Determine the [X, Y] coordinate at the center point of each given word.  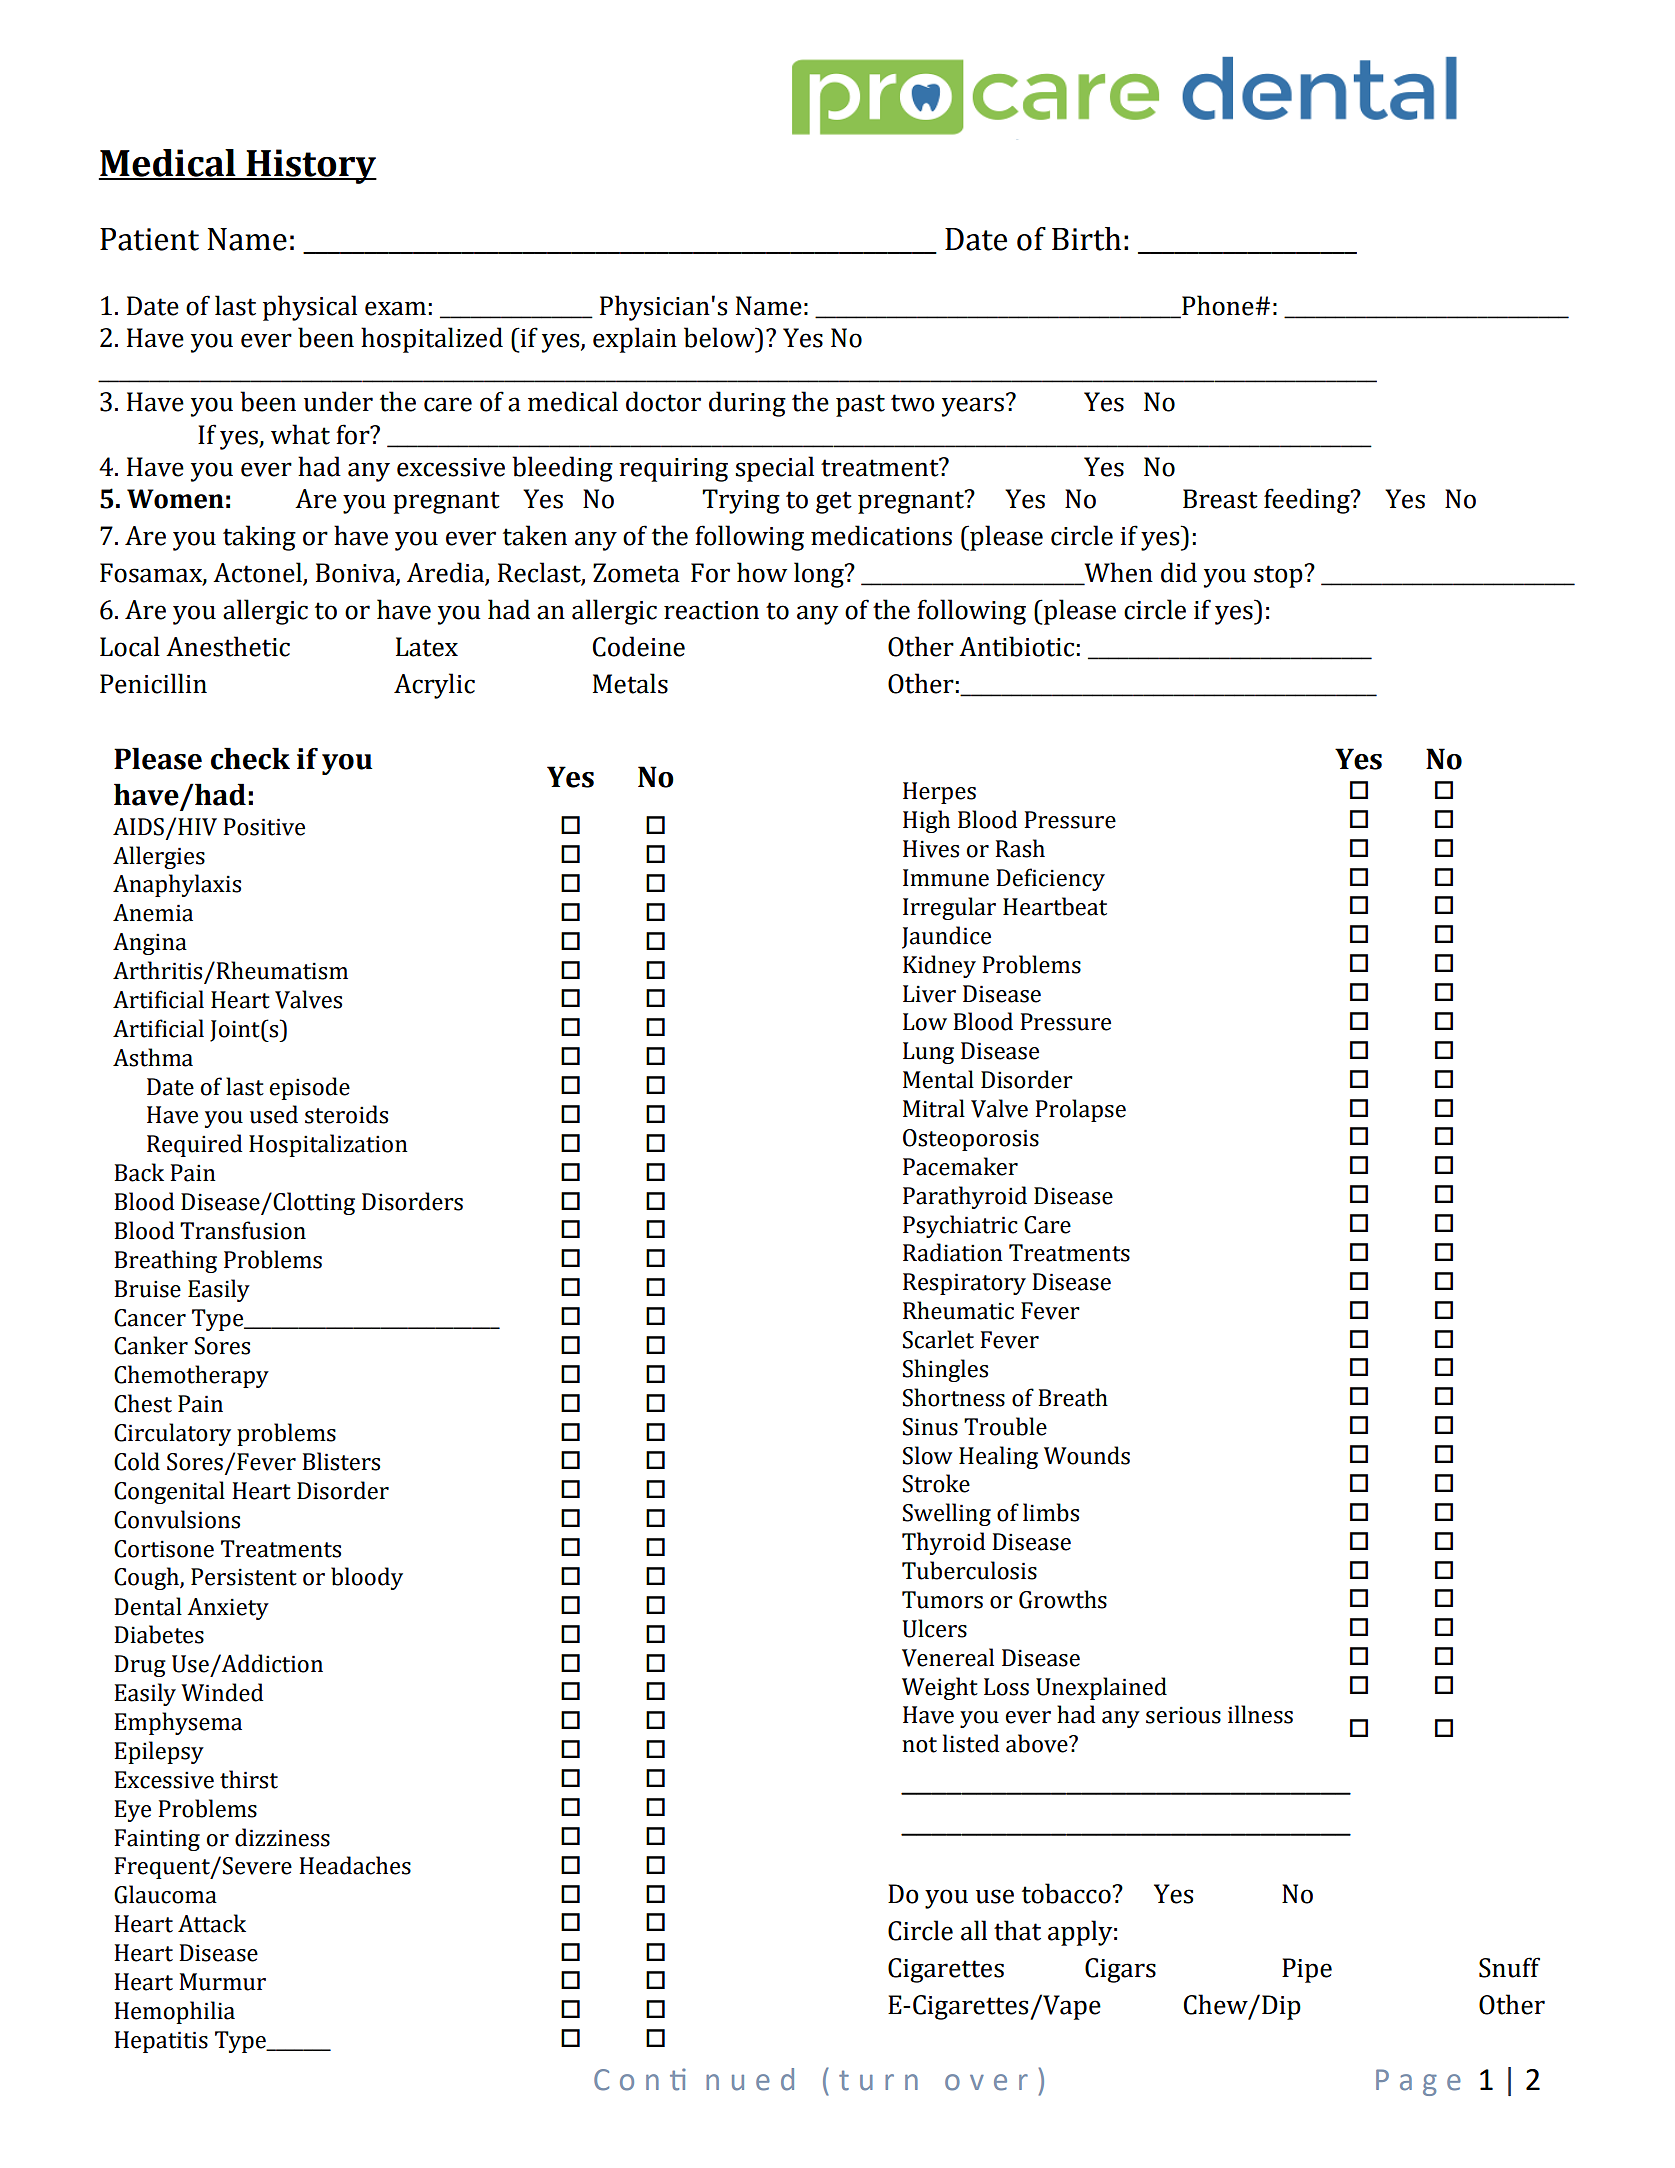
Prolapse [1080, 1110]
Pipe [1307, 1970]
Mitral [934, 1108]
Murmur [222, 1982]
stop [1279, 576]
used [274, 1114]
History [310, 166]
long [820, 575]
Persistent [244, 1577]
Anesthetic [228, 646]
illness [1260, 1714]
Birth [1086, 239]
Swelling [947, 1514]
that [1017, 1930]
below [720, 337]
